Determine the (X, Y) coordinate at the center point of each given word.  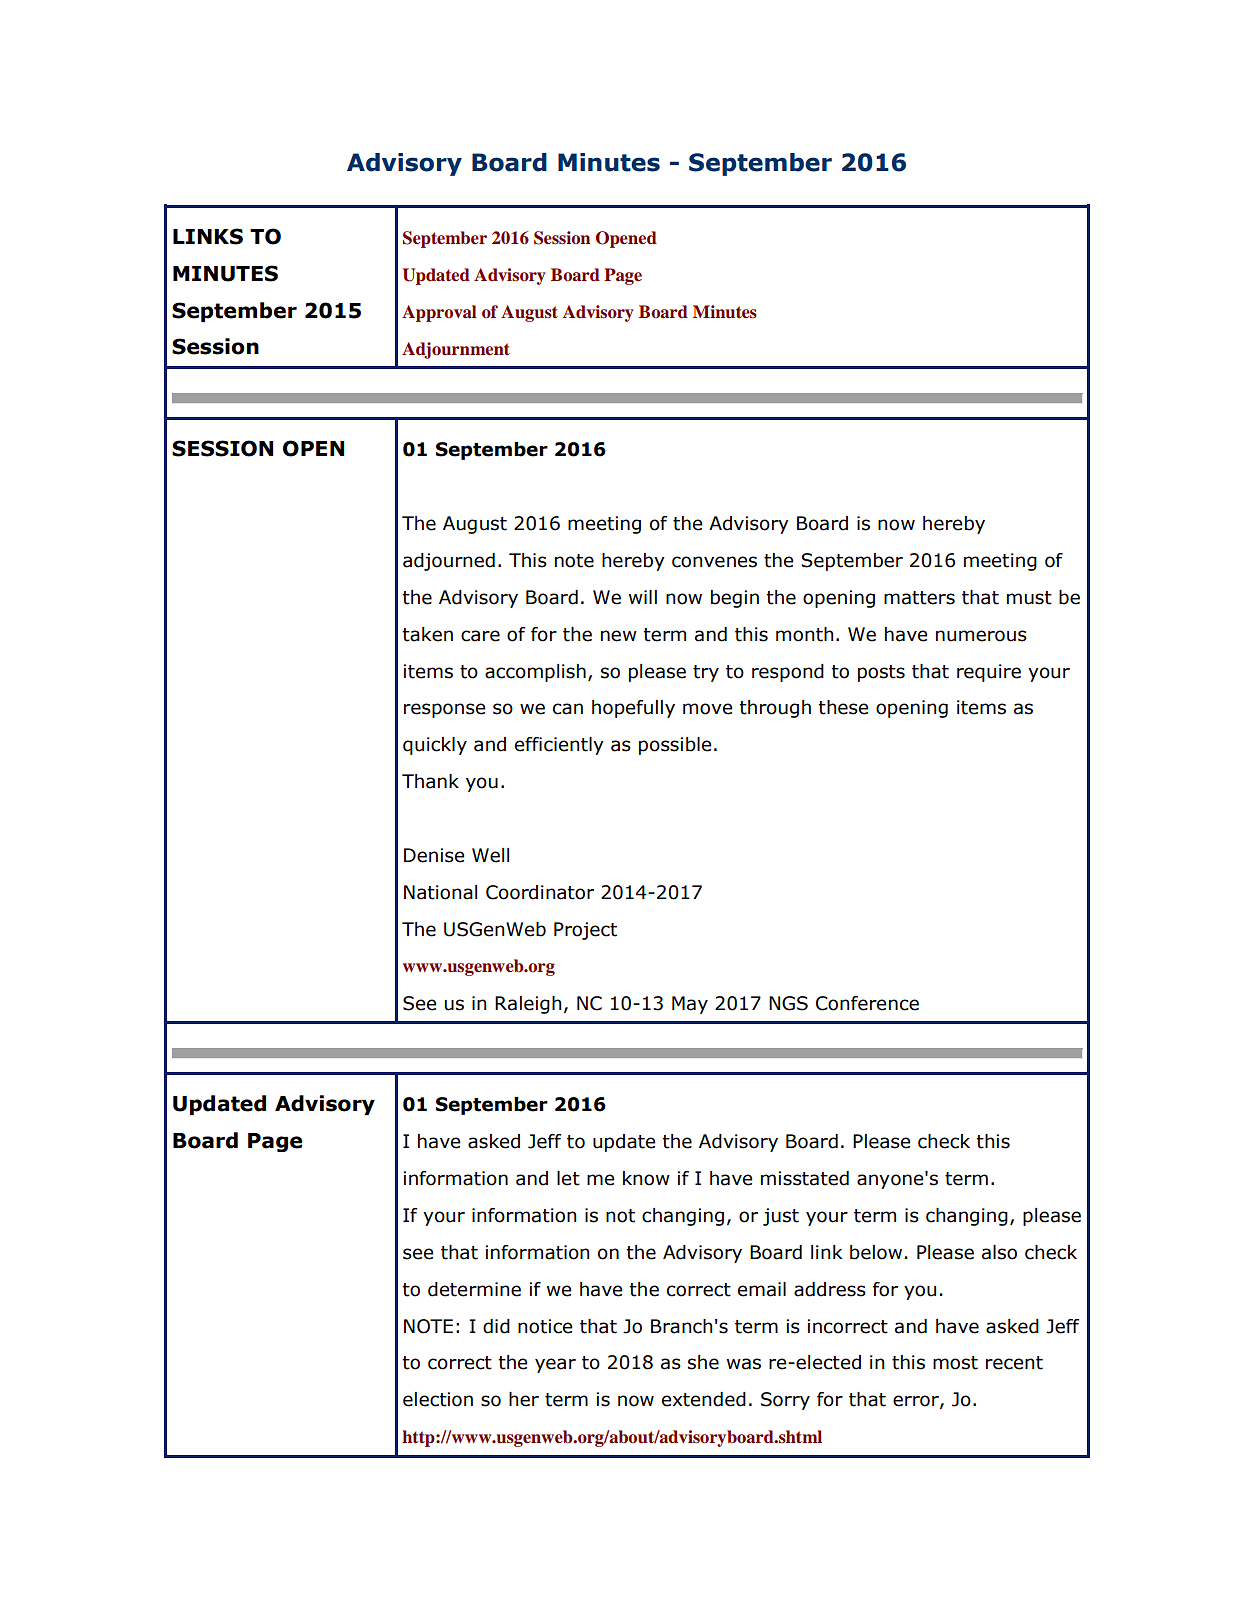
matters (919, 598)
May (690, 1005)
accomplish (535, 673)
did (496, 1326)
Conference (867, 1003)
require (989, 673)
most (955, 1363)
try (706, 673)
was (744, 1364)
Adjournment (456, 350)
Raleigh (528, 1005)
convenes (714, 562)
